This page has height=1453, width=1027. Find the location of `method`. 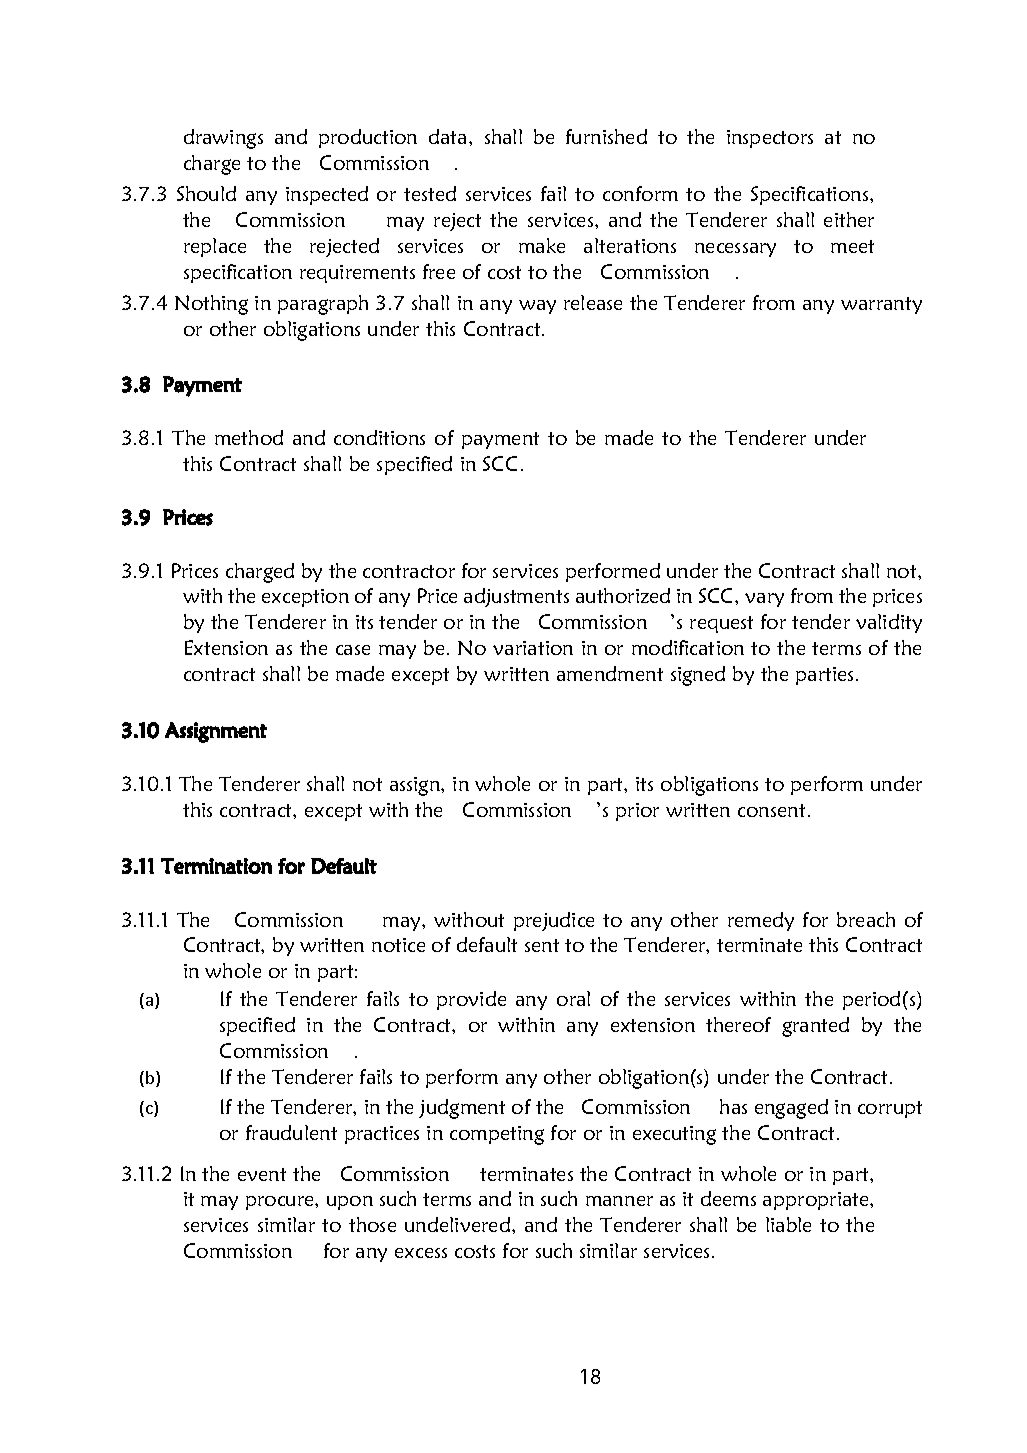

method is located at coordinates (249, 437).
